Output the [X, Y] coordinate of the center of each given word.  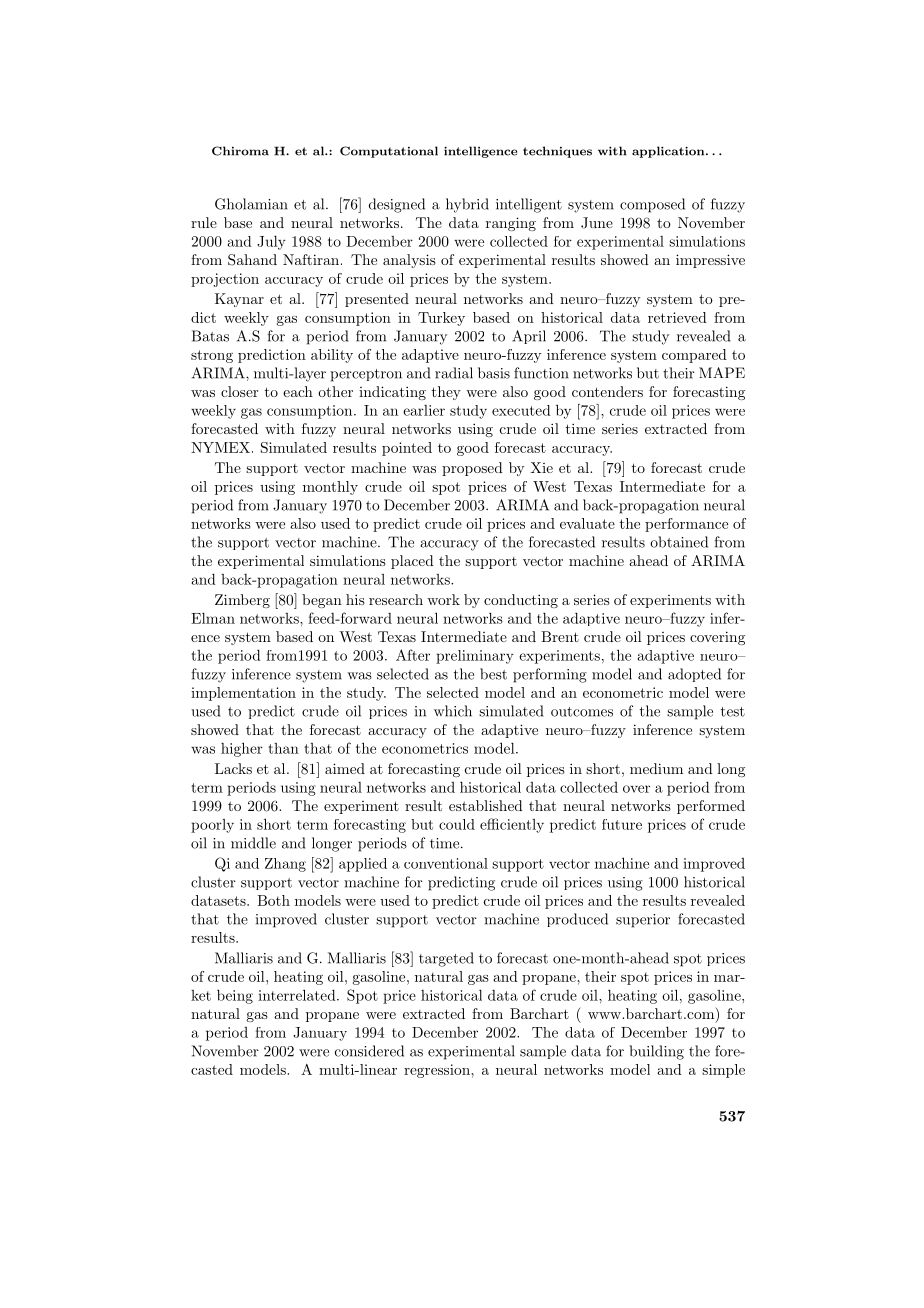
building [656, 1052]
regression [438, 1071]
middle [253, 843]
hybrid [467, 205]
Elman [213, 618]
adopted [694, 675]
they [446, 393]
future [622, 824]
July [271, 243]
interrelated [298, 995]
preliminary [475, 657]
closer [239, 391]
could [457, 824]
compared [694, 356]
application [668, 152]
